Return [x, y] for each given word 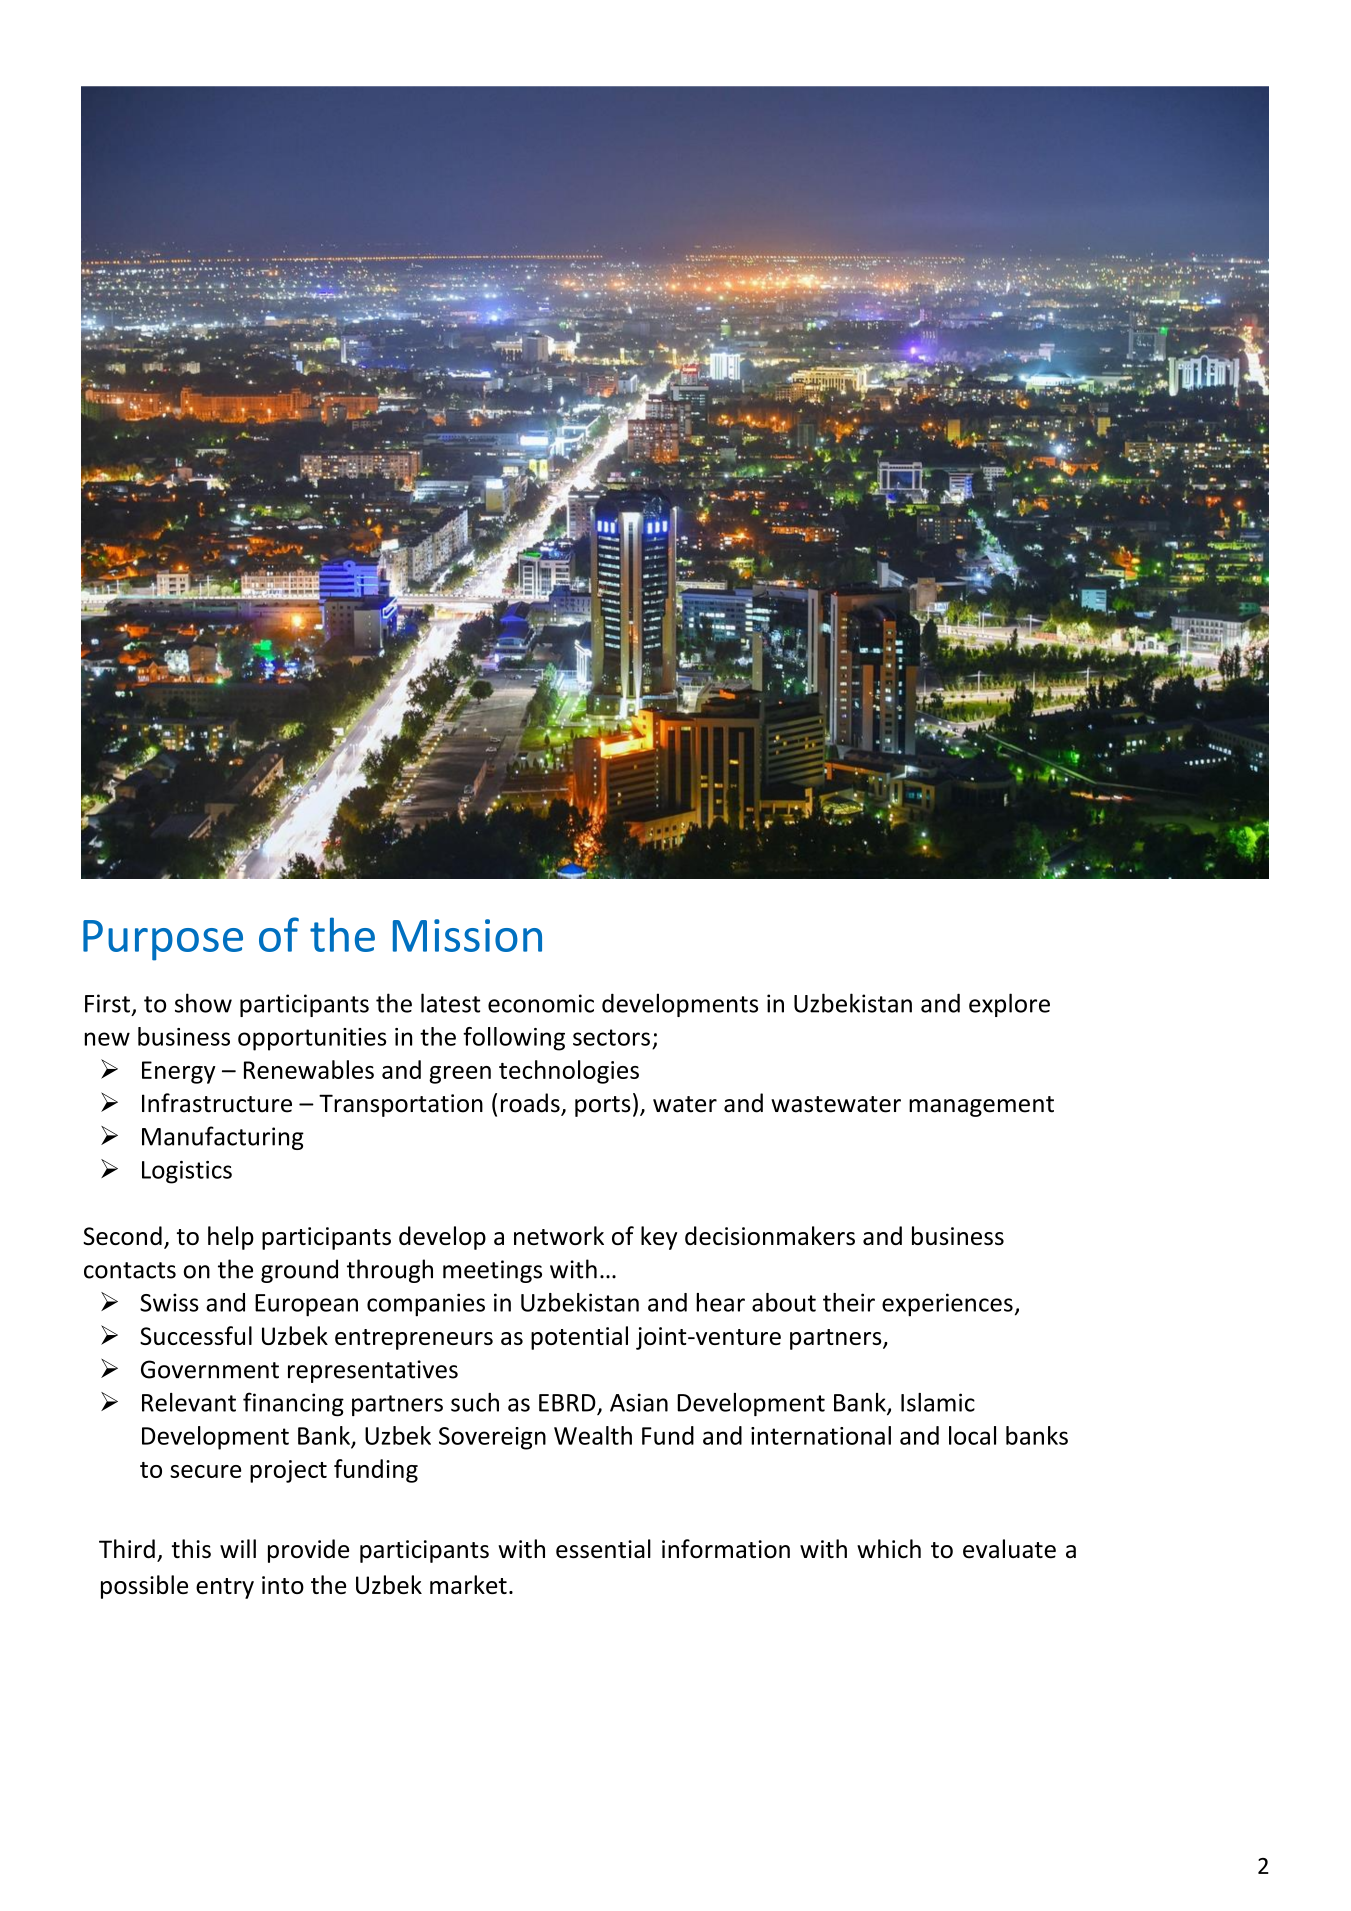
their [849, 1302]
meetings [492, 1271]
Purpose [163, 940]
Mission [467, 935]
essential [603, 1549]
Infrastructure [217, 1103]
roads [531, 1104]
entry [225, 1588]
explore [1009, 1005]
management [981, 1106]
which [889, 1549]
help [231, 1238]
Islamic [938, 1402]
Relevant [189, 1402]
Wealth [593, 1435]
